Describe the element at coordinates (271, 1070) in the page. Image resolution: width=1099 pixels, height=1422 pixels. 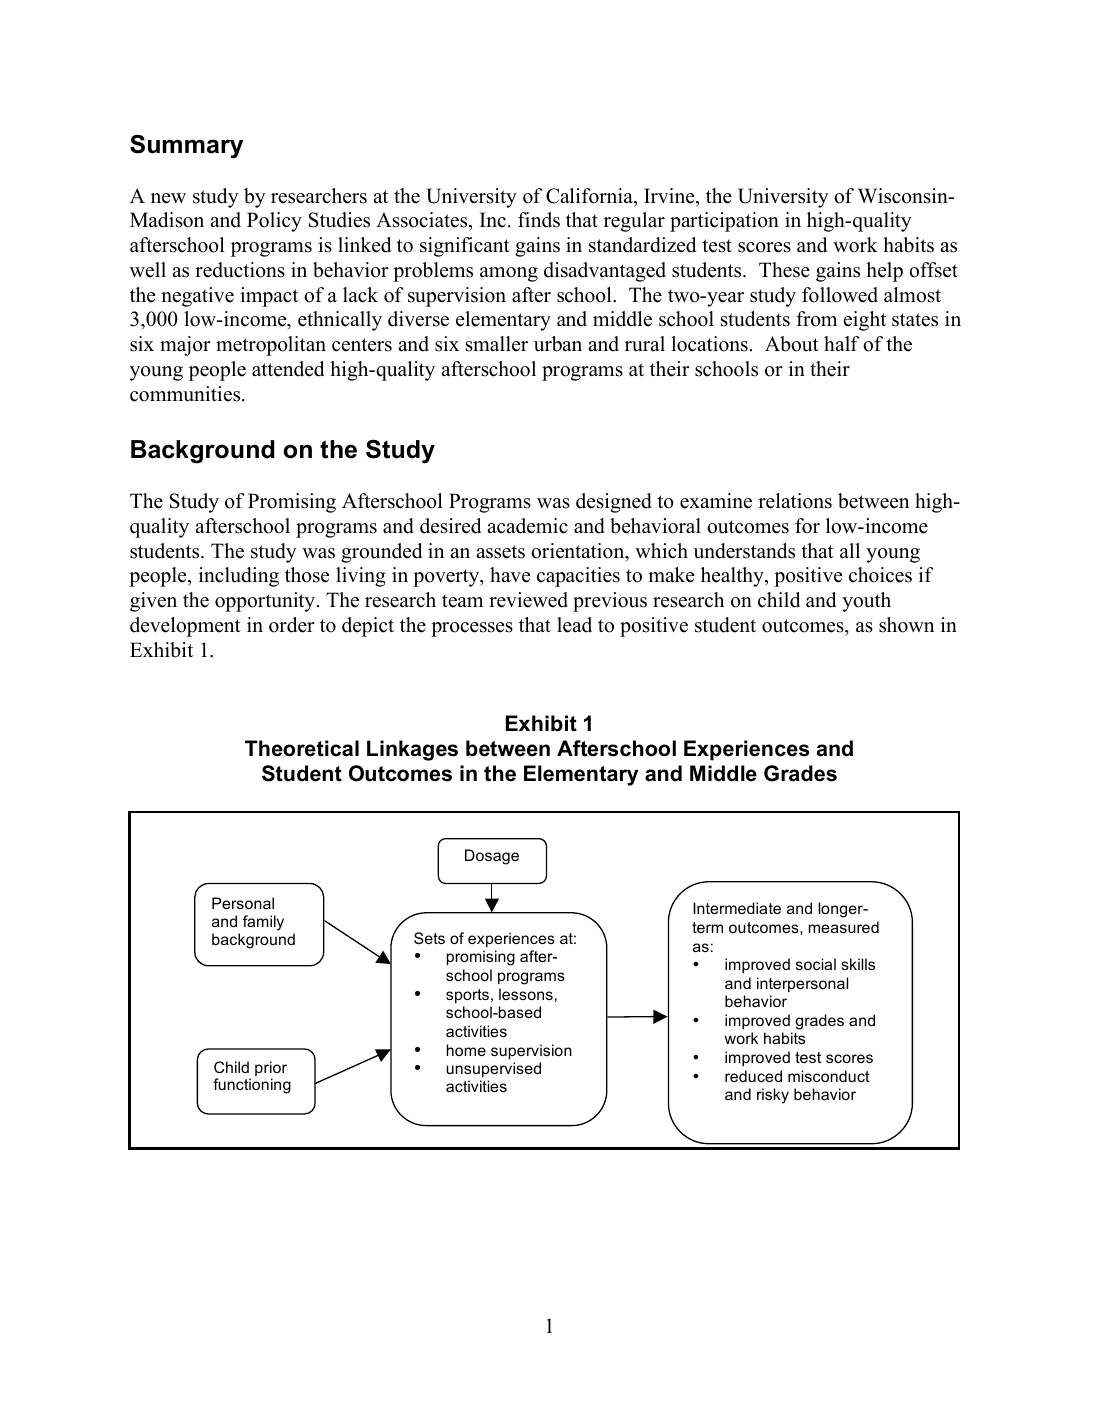
I see `prior` at that location.
